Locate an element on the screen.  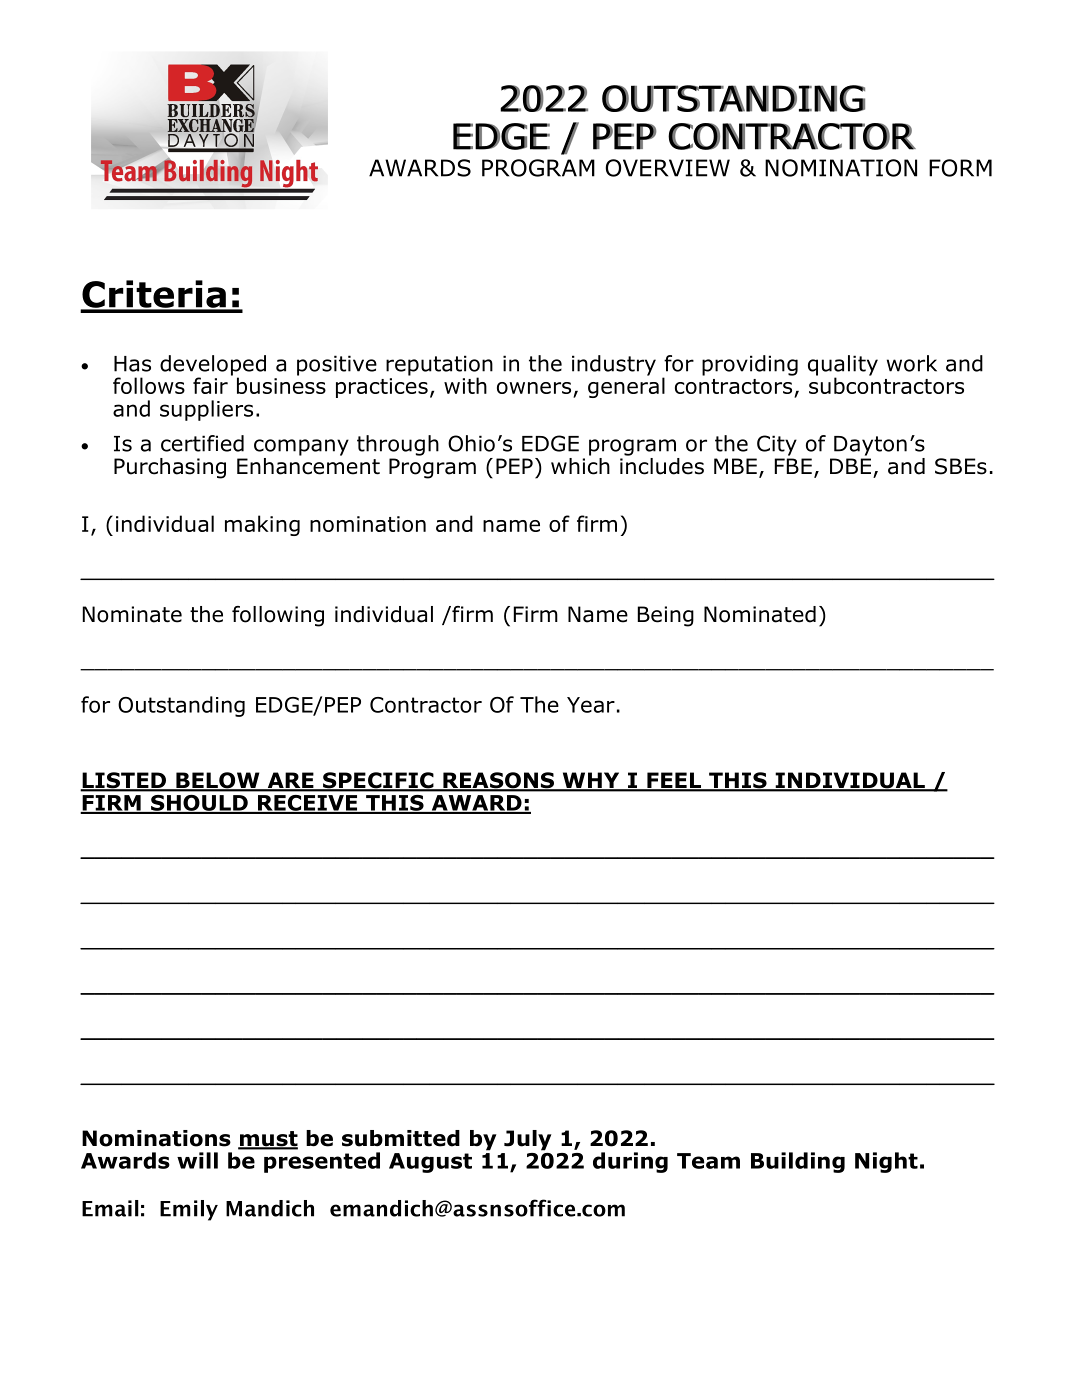
DBE is located at coordinates (850, 466).
